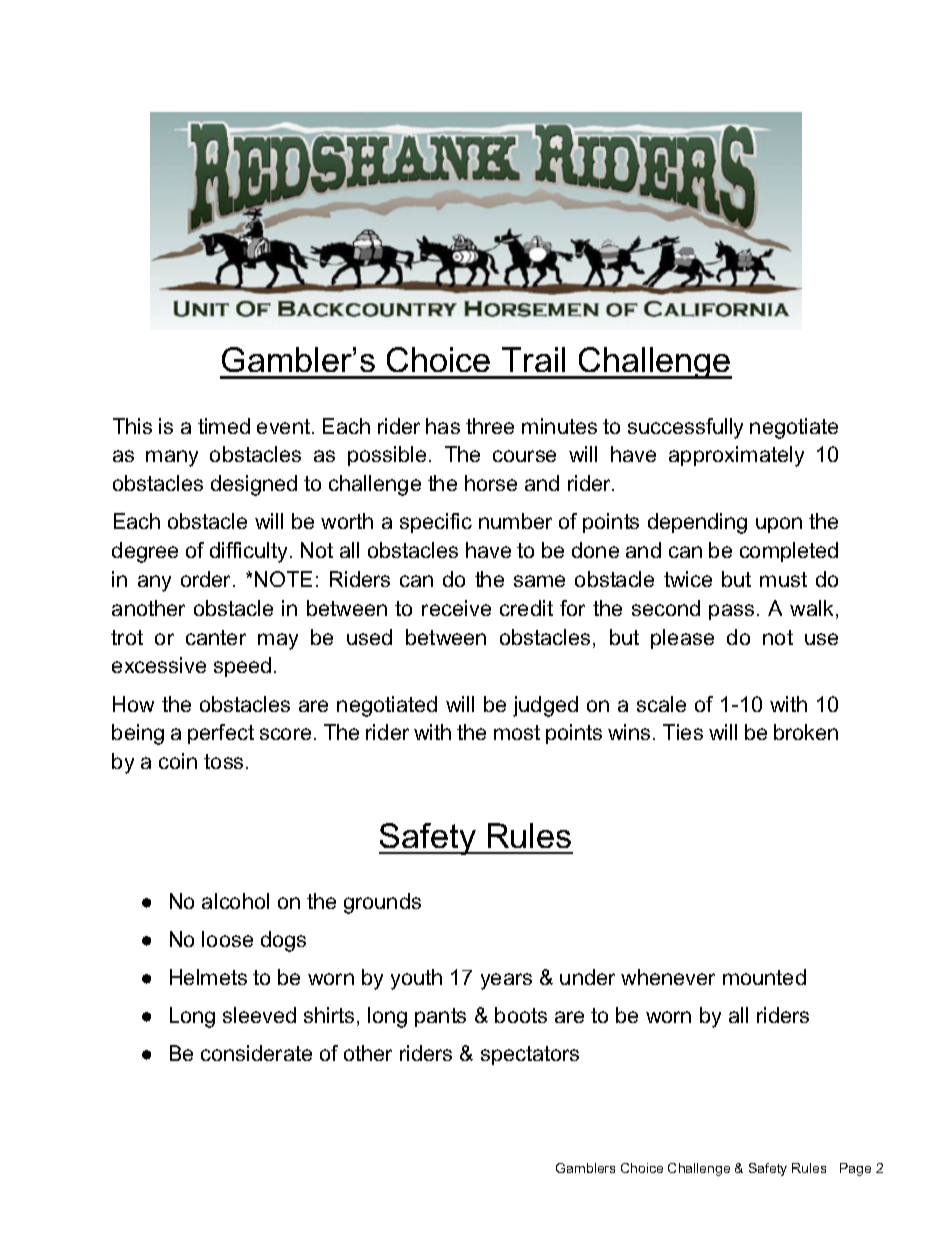 This image has width=952, height=1233. I want to click on most, so click(517, 732).
